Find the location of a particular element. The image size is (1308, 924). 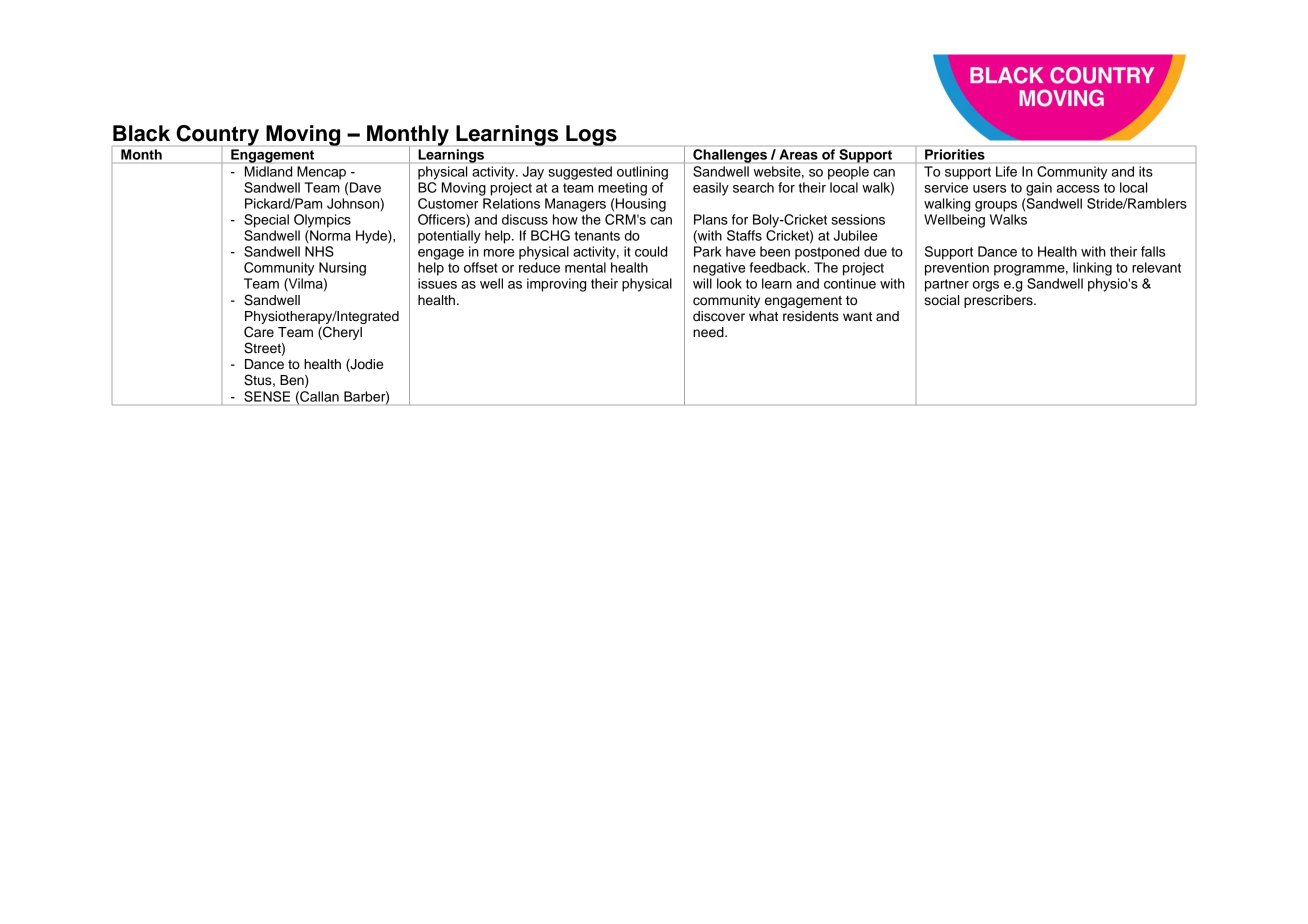

discover is located at coordinates (719, 316).
